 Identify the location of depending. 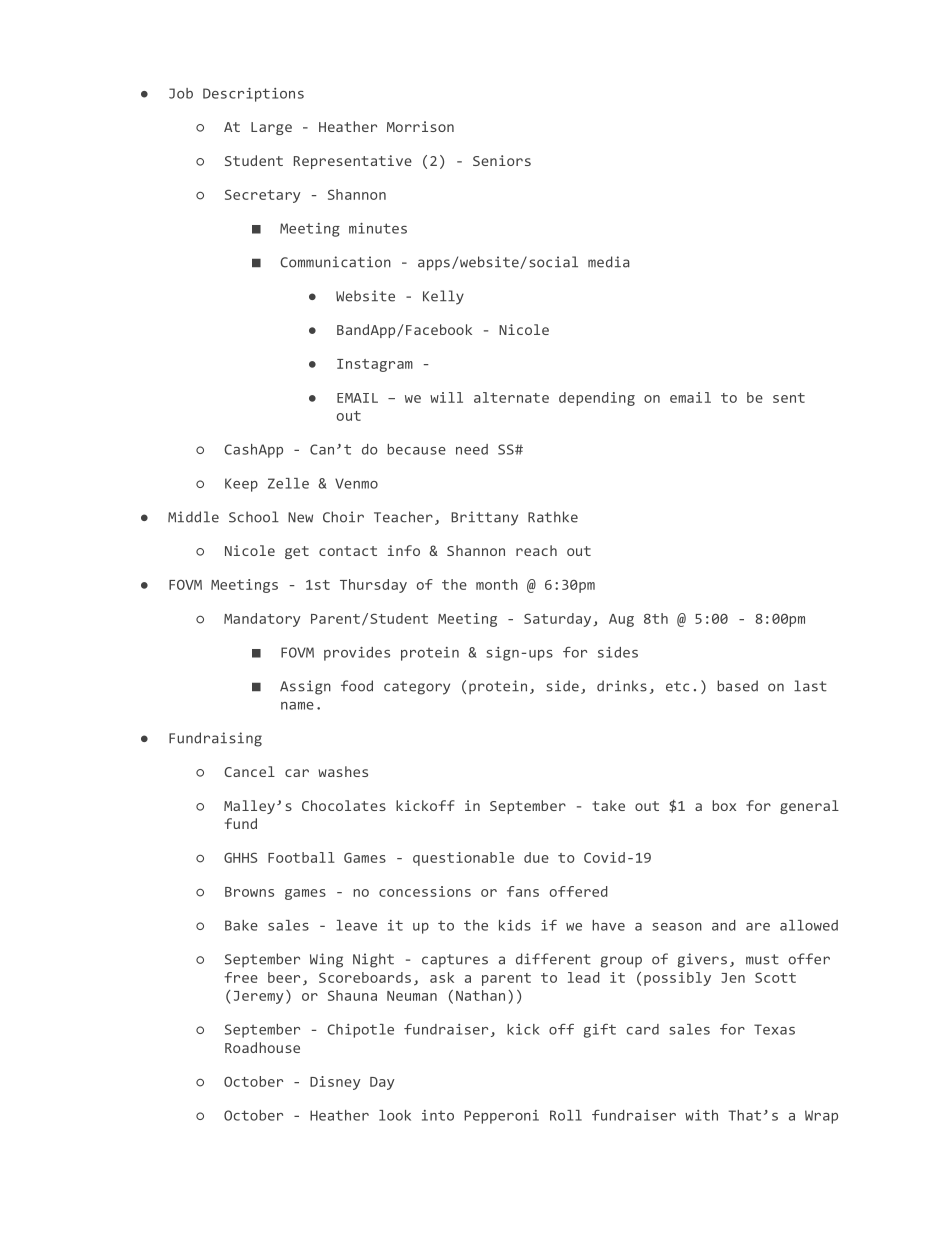
(597, 399).
